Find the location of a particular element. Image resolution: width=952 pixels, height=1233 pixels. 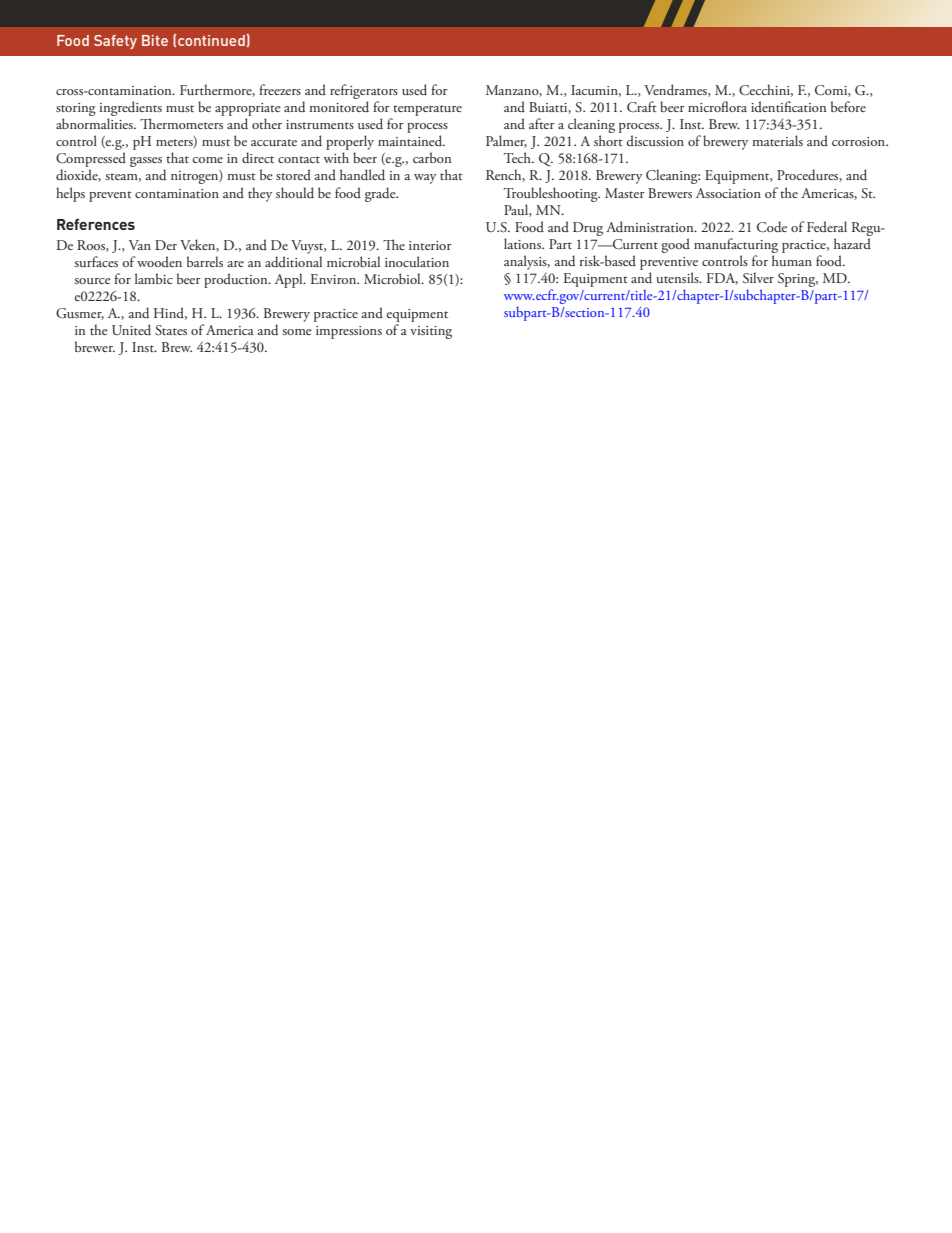

helps is located at coordinates (70, 194).
